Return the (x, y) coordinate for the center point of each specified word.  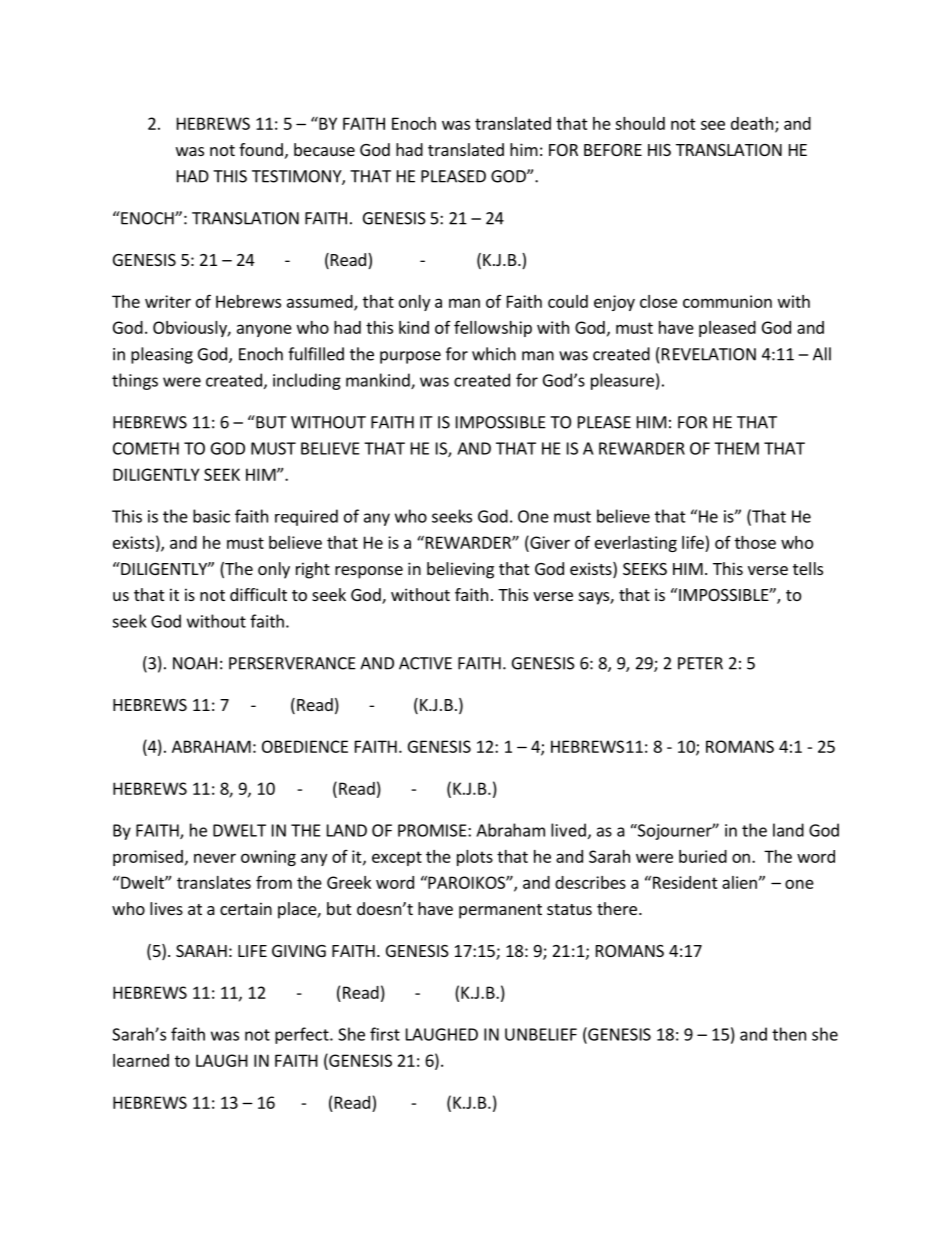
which (494, 354)
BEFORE (613, 150)
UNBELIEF (541, 1034)
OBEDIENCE (305, 746)
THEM (736, 448)
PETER (700, 663)
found (261, 149)
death (752, 123)
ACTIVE (425, 663)
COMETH (146, 448)
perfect (303, 1035)
